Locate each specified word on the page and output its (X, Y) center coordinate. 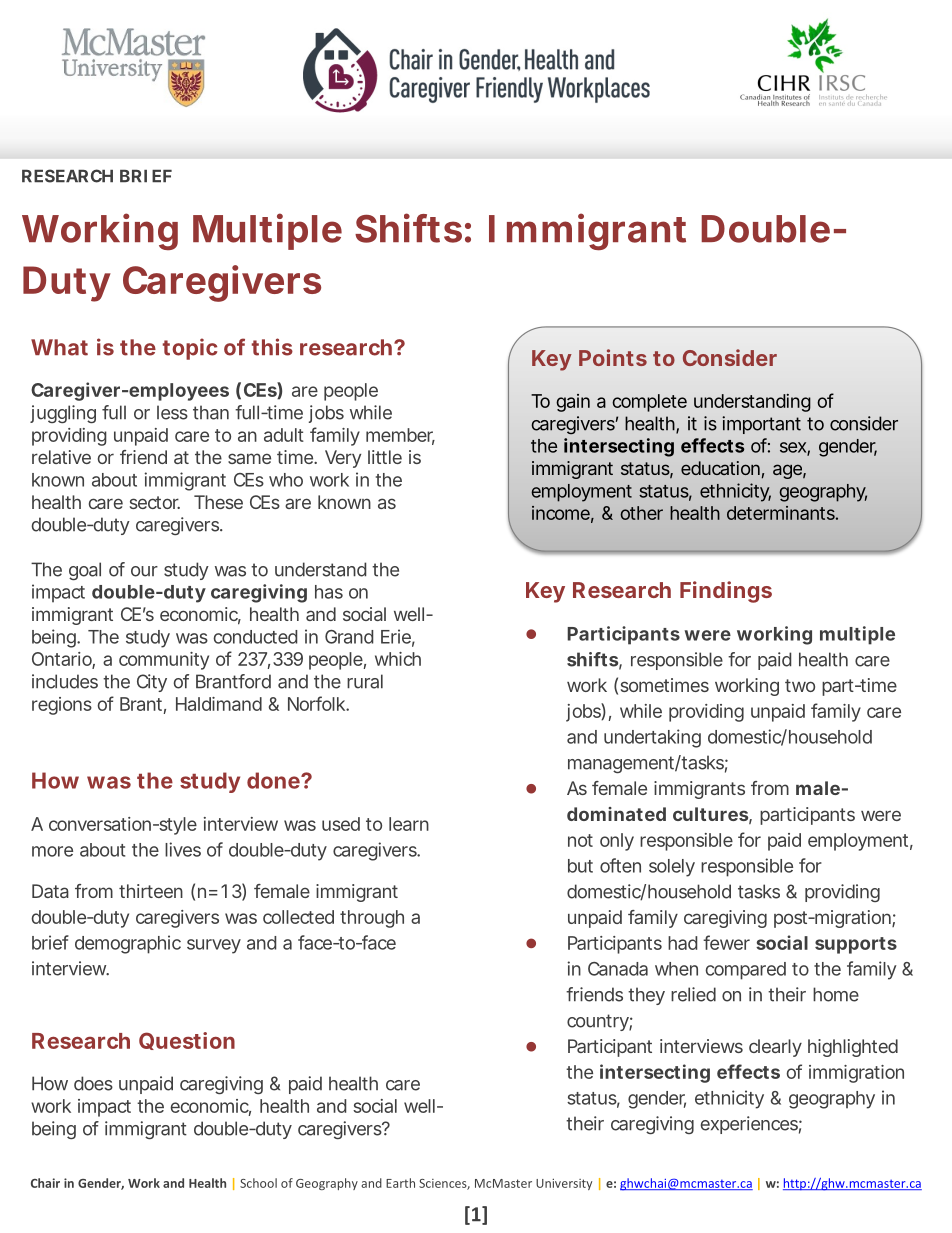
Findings (726, 592)
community (164, 661)
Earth (400, 1183)
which (398, 659)
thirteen (151, 891)
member (400, 436)
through (372, 919)
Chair (45, 1183)
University (564, 1184)
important (761, 425)
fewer (726, 942)
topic (190, 349)
